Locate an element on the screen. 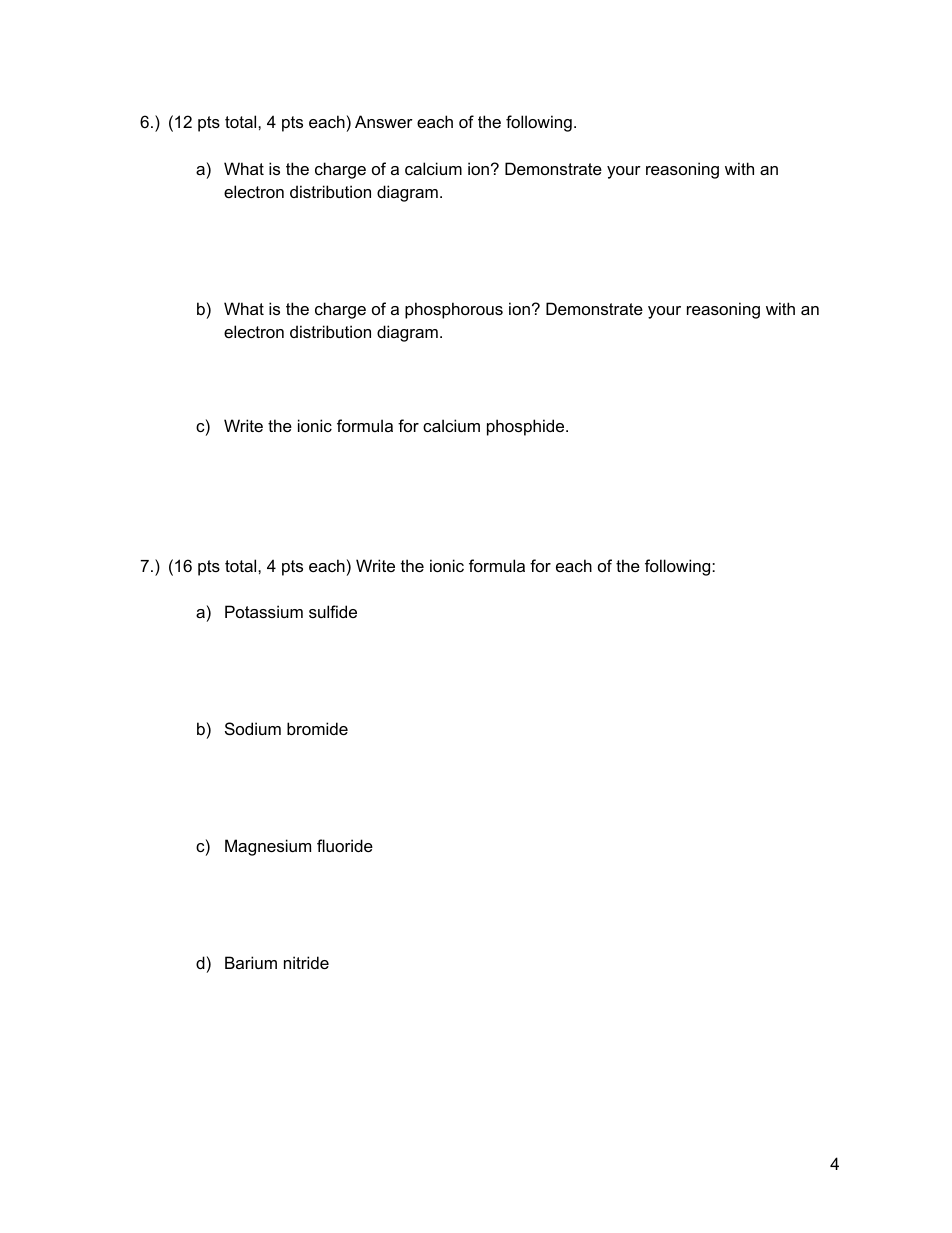 The image size is (952, 1233). phosphorous is located at coordinates (454, 310).
